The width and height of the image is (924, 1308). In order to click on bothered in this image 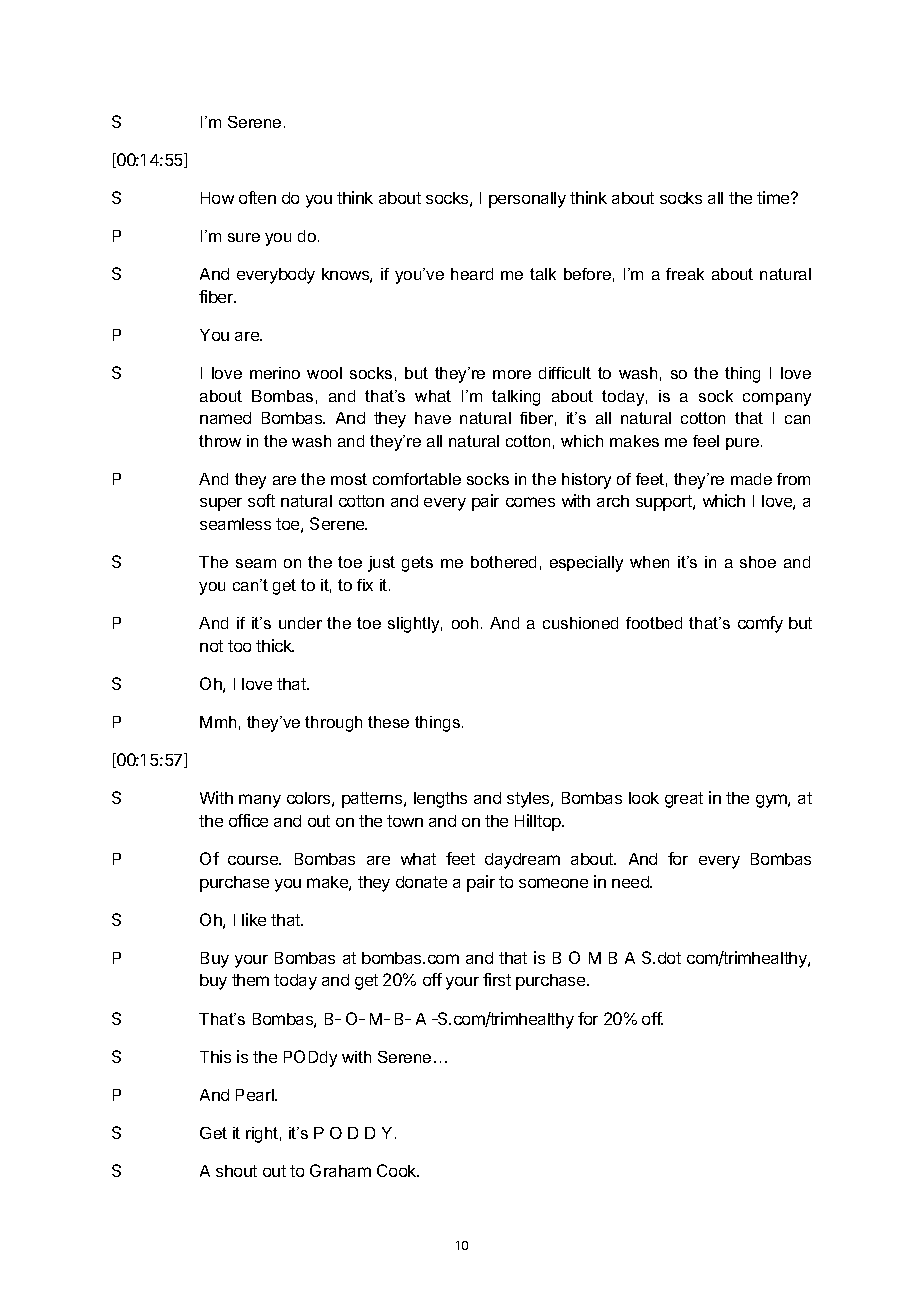, I will do `click(503, 562)`.
